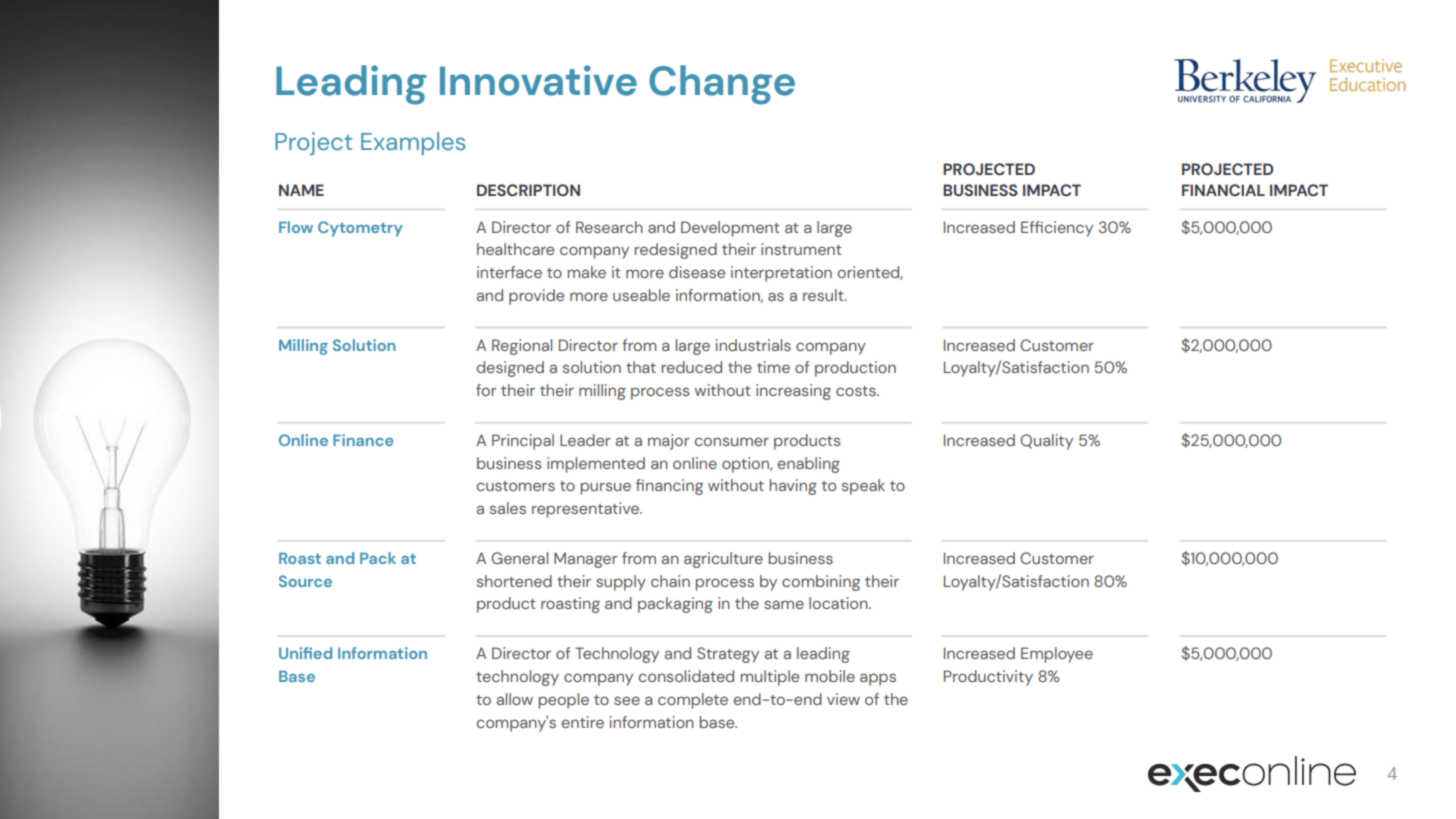  What do you see at coordinates (363, 440) in the screenshot?
I see `Finance` at bounding box center [363, 440].
